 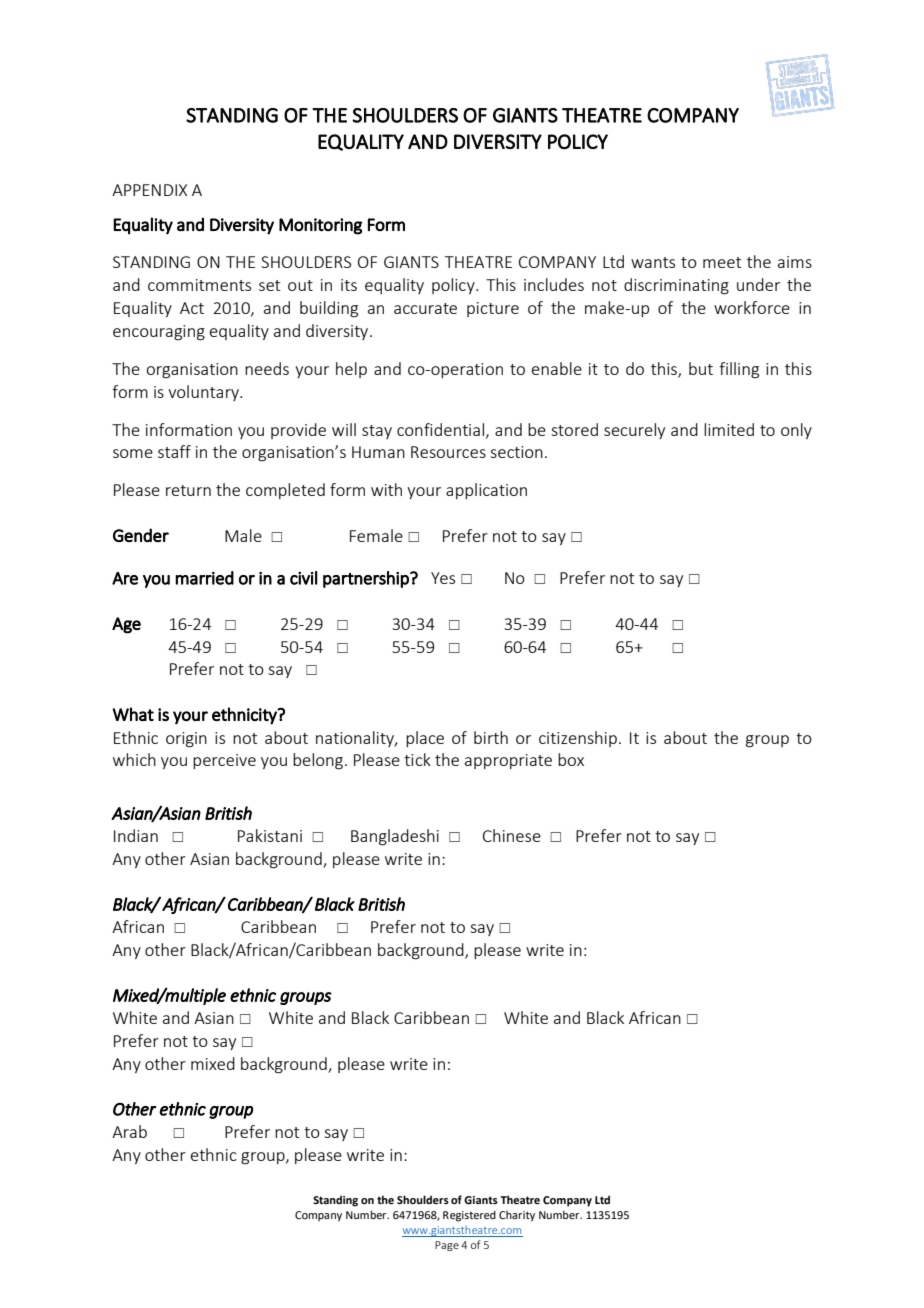 I want to click on return, so click(x=188, y=490).
